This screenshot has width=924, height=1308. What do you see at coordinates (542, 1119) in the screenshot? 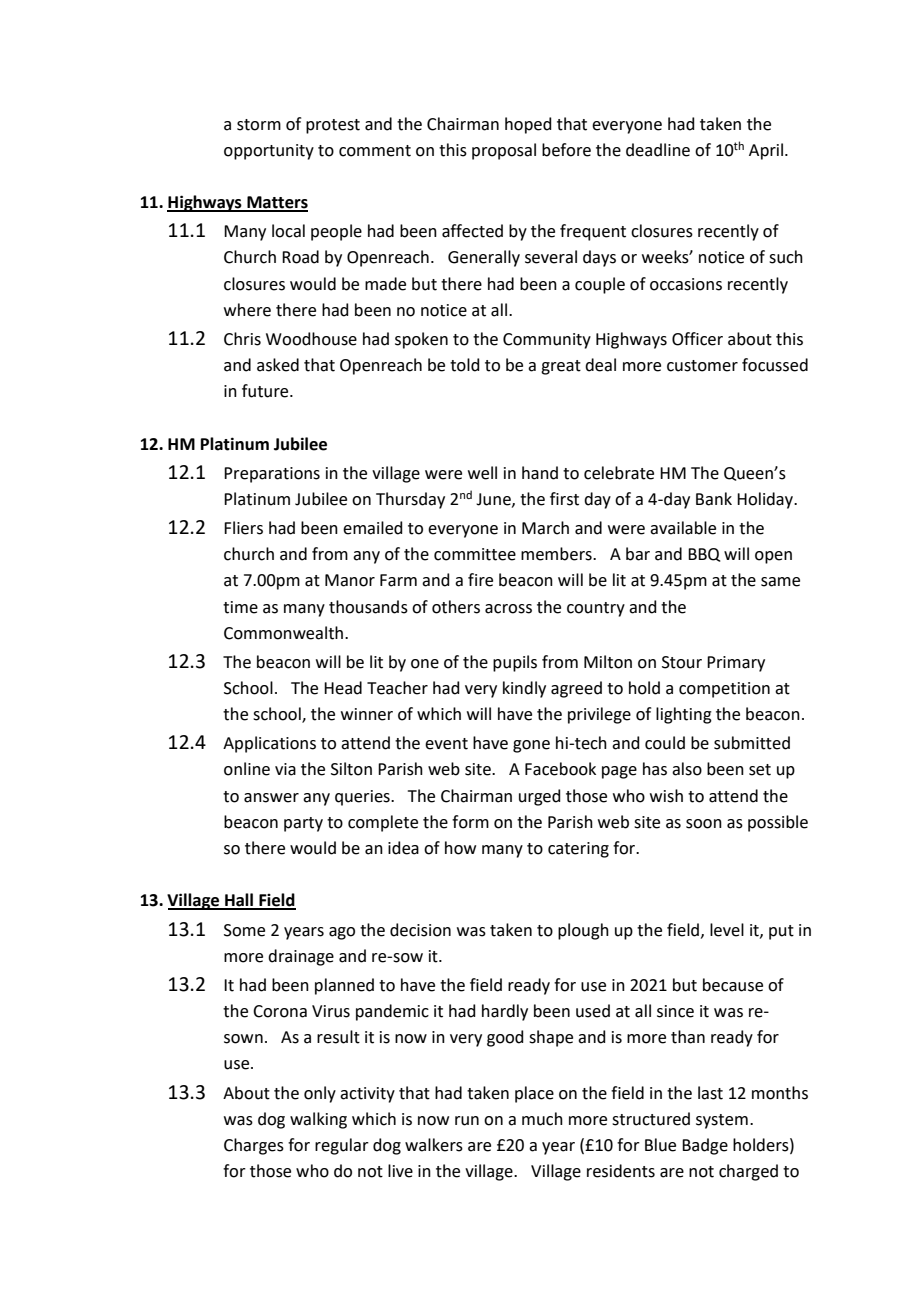
I see `much` at bounding box center [542, 1119].
